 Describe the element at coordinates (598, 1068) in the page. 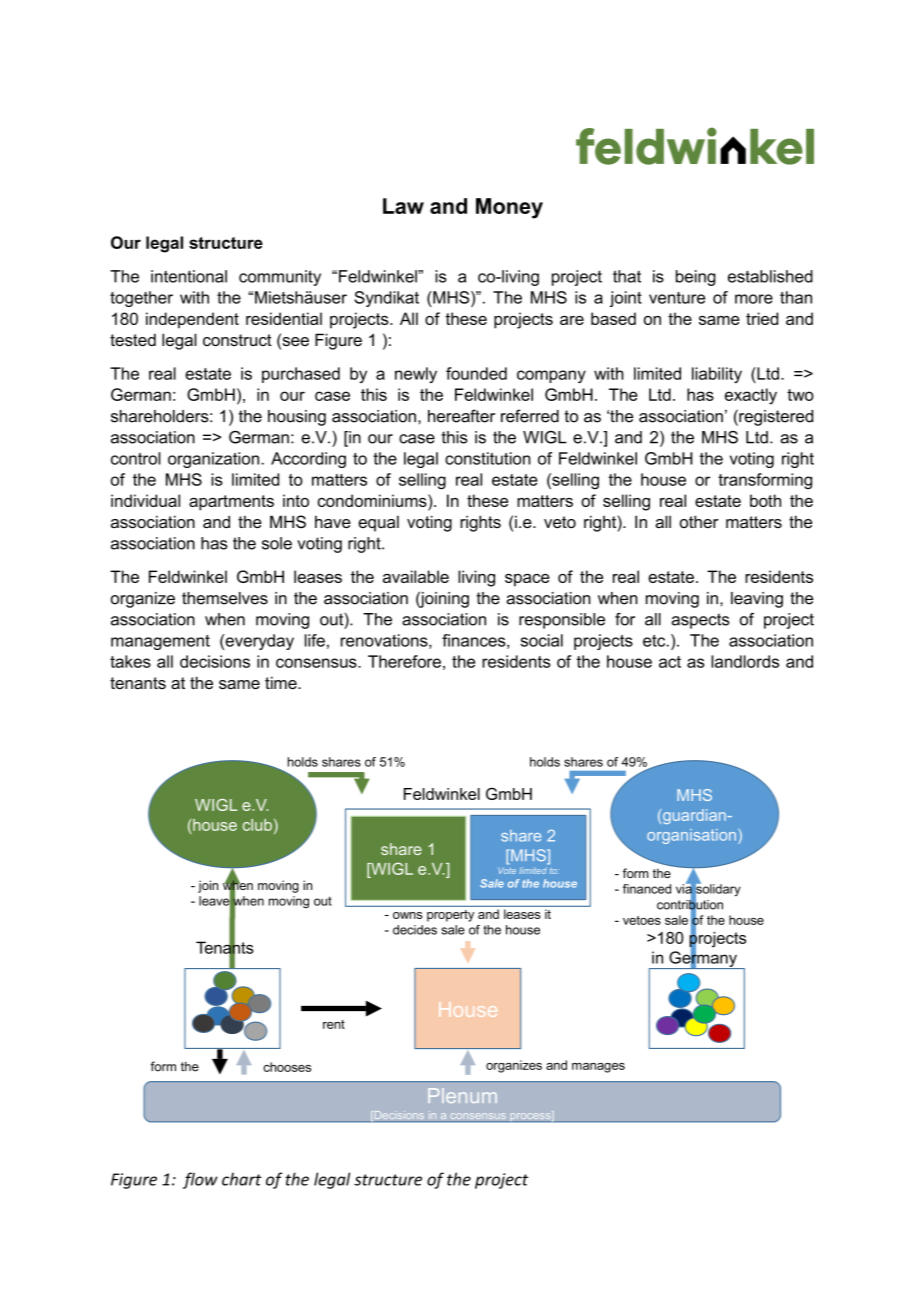

I see `manages` at that location.
